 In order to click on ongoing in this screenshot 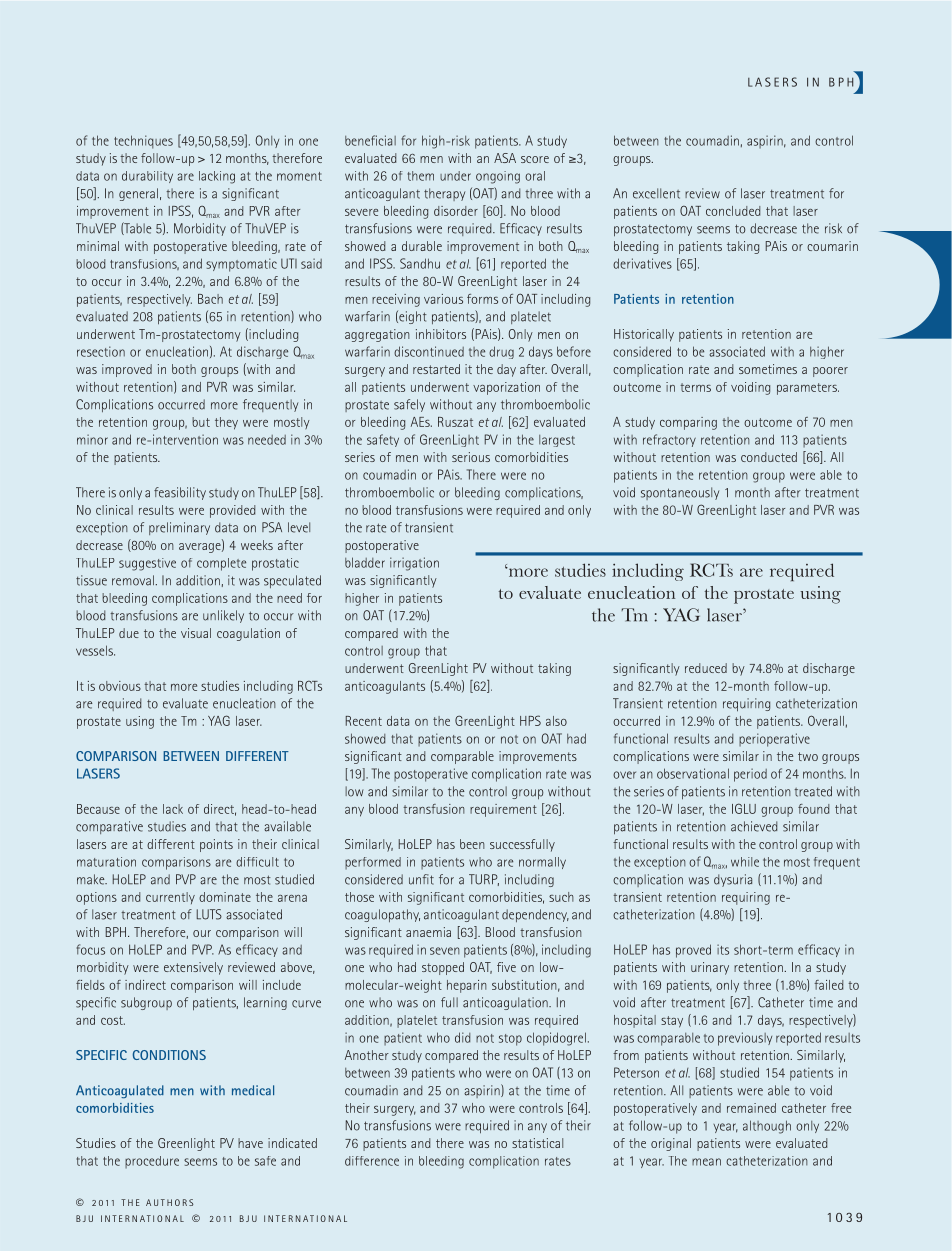, I will do `click(498, 177)`.
